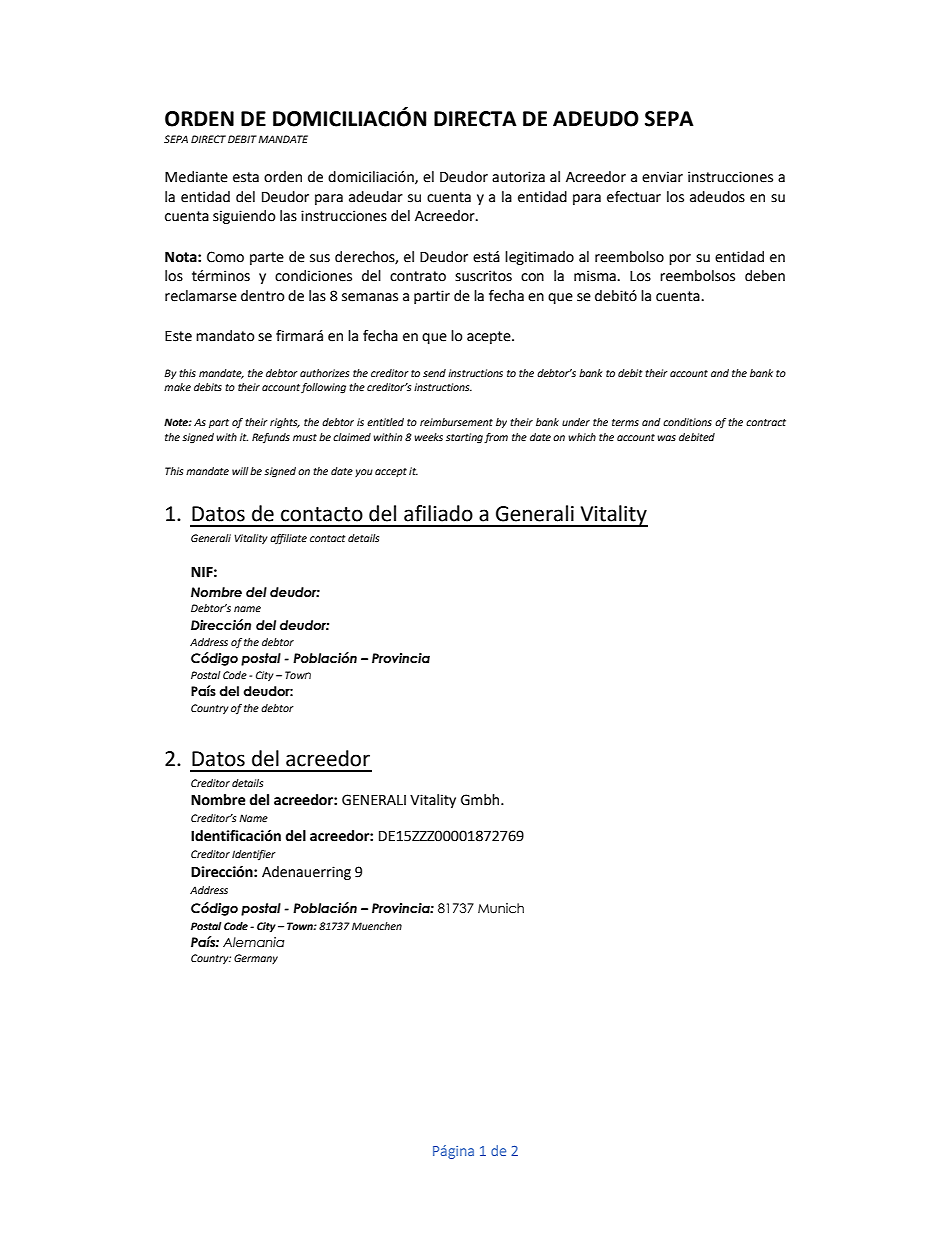 This screenshot has width=952, height=1233. I want to click on you, so click(364, 473).
